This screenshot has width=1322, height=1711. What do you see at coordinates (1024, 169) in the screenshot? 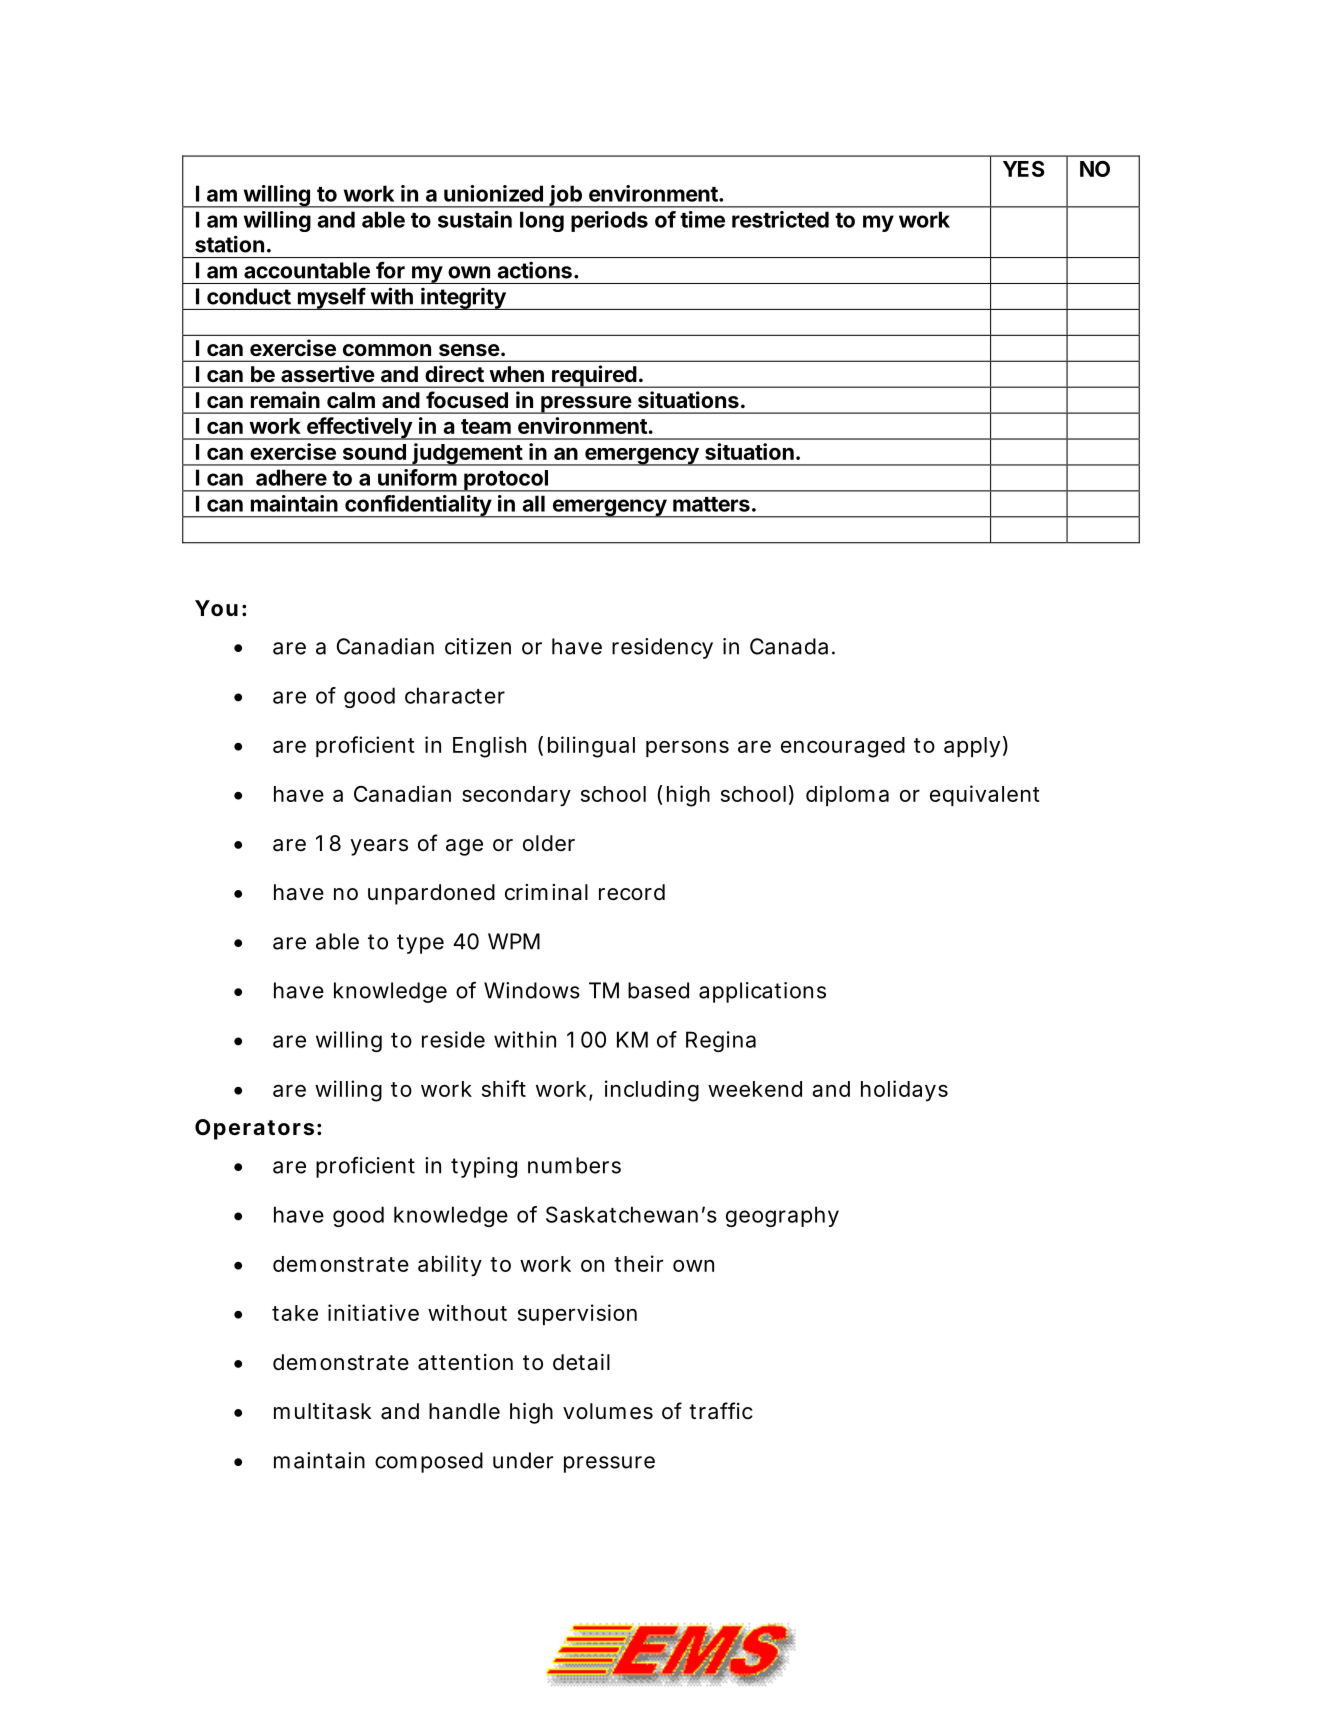
I see `YES` at bounding box center [1024, 169].
